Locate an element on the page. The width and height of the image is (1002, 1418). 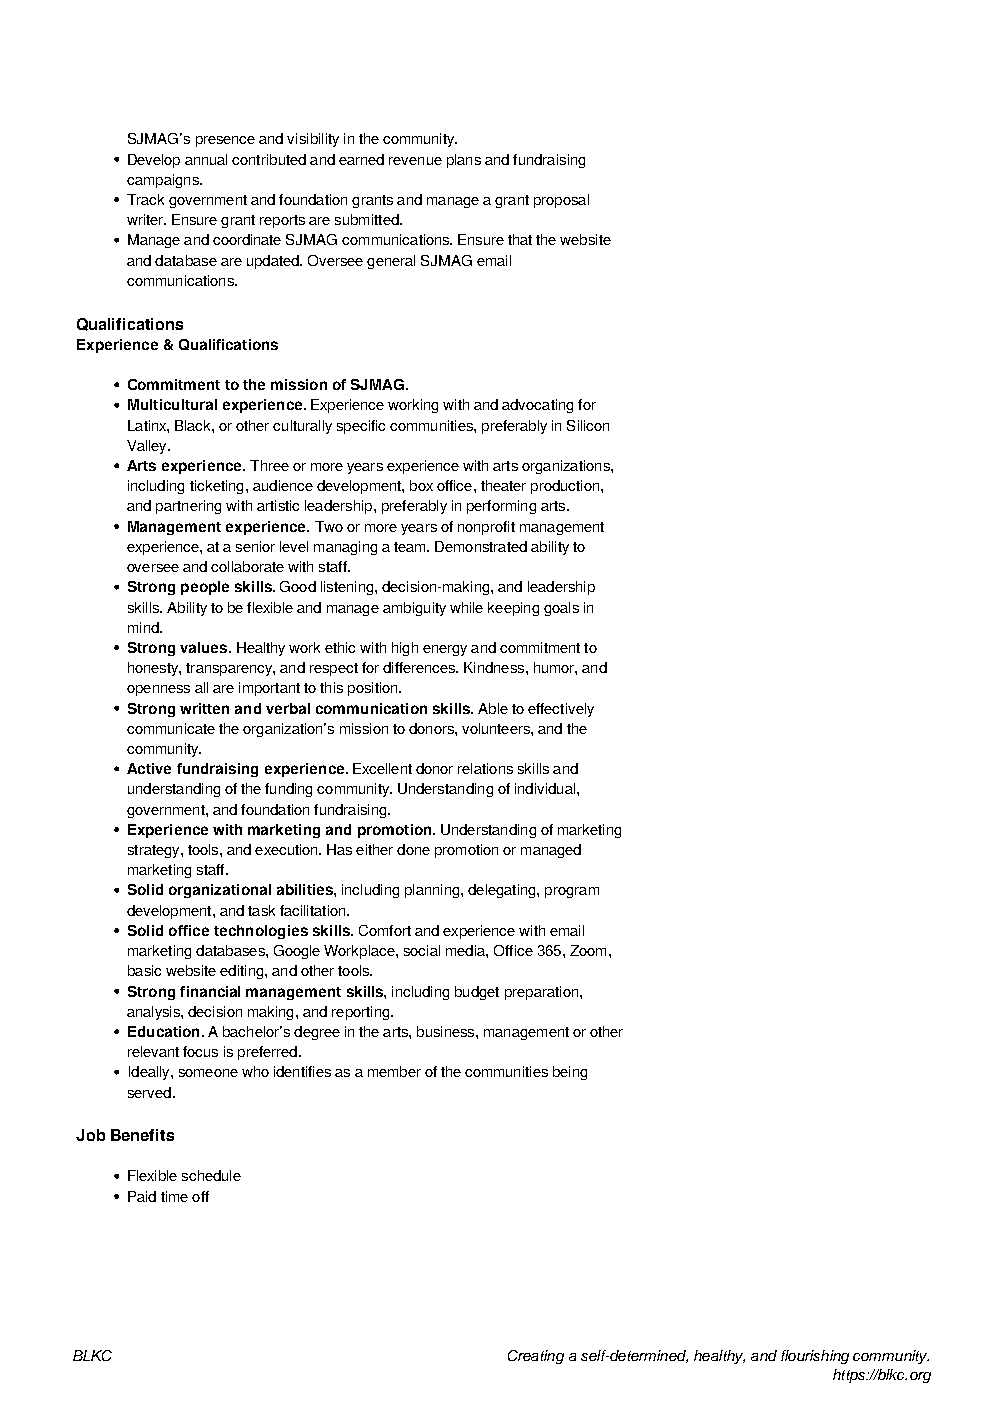
business is located at coordinates (447, 1031).
